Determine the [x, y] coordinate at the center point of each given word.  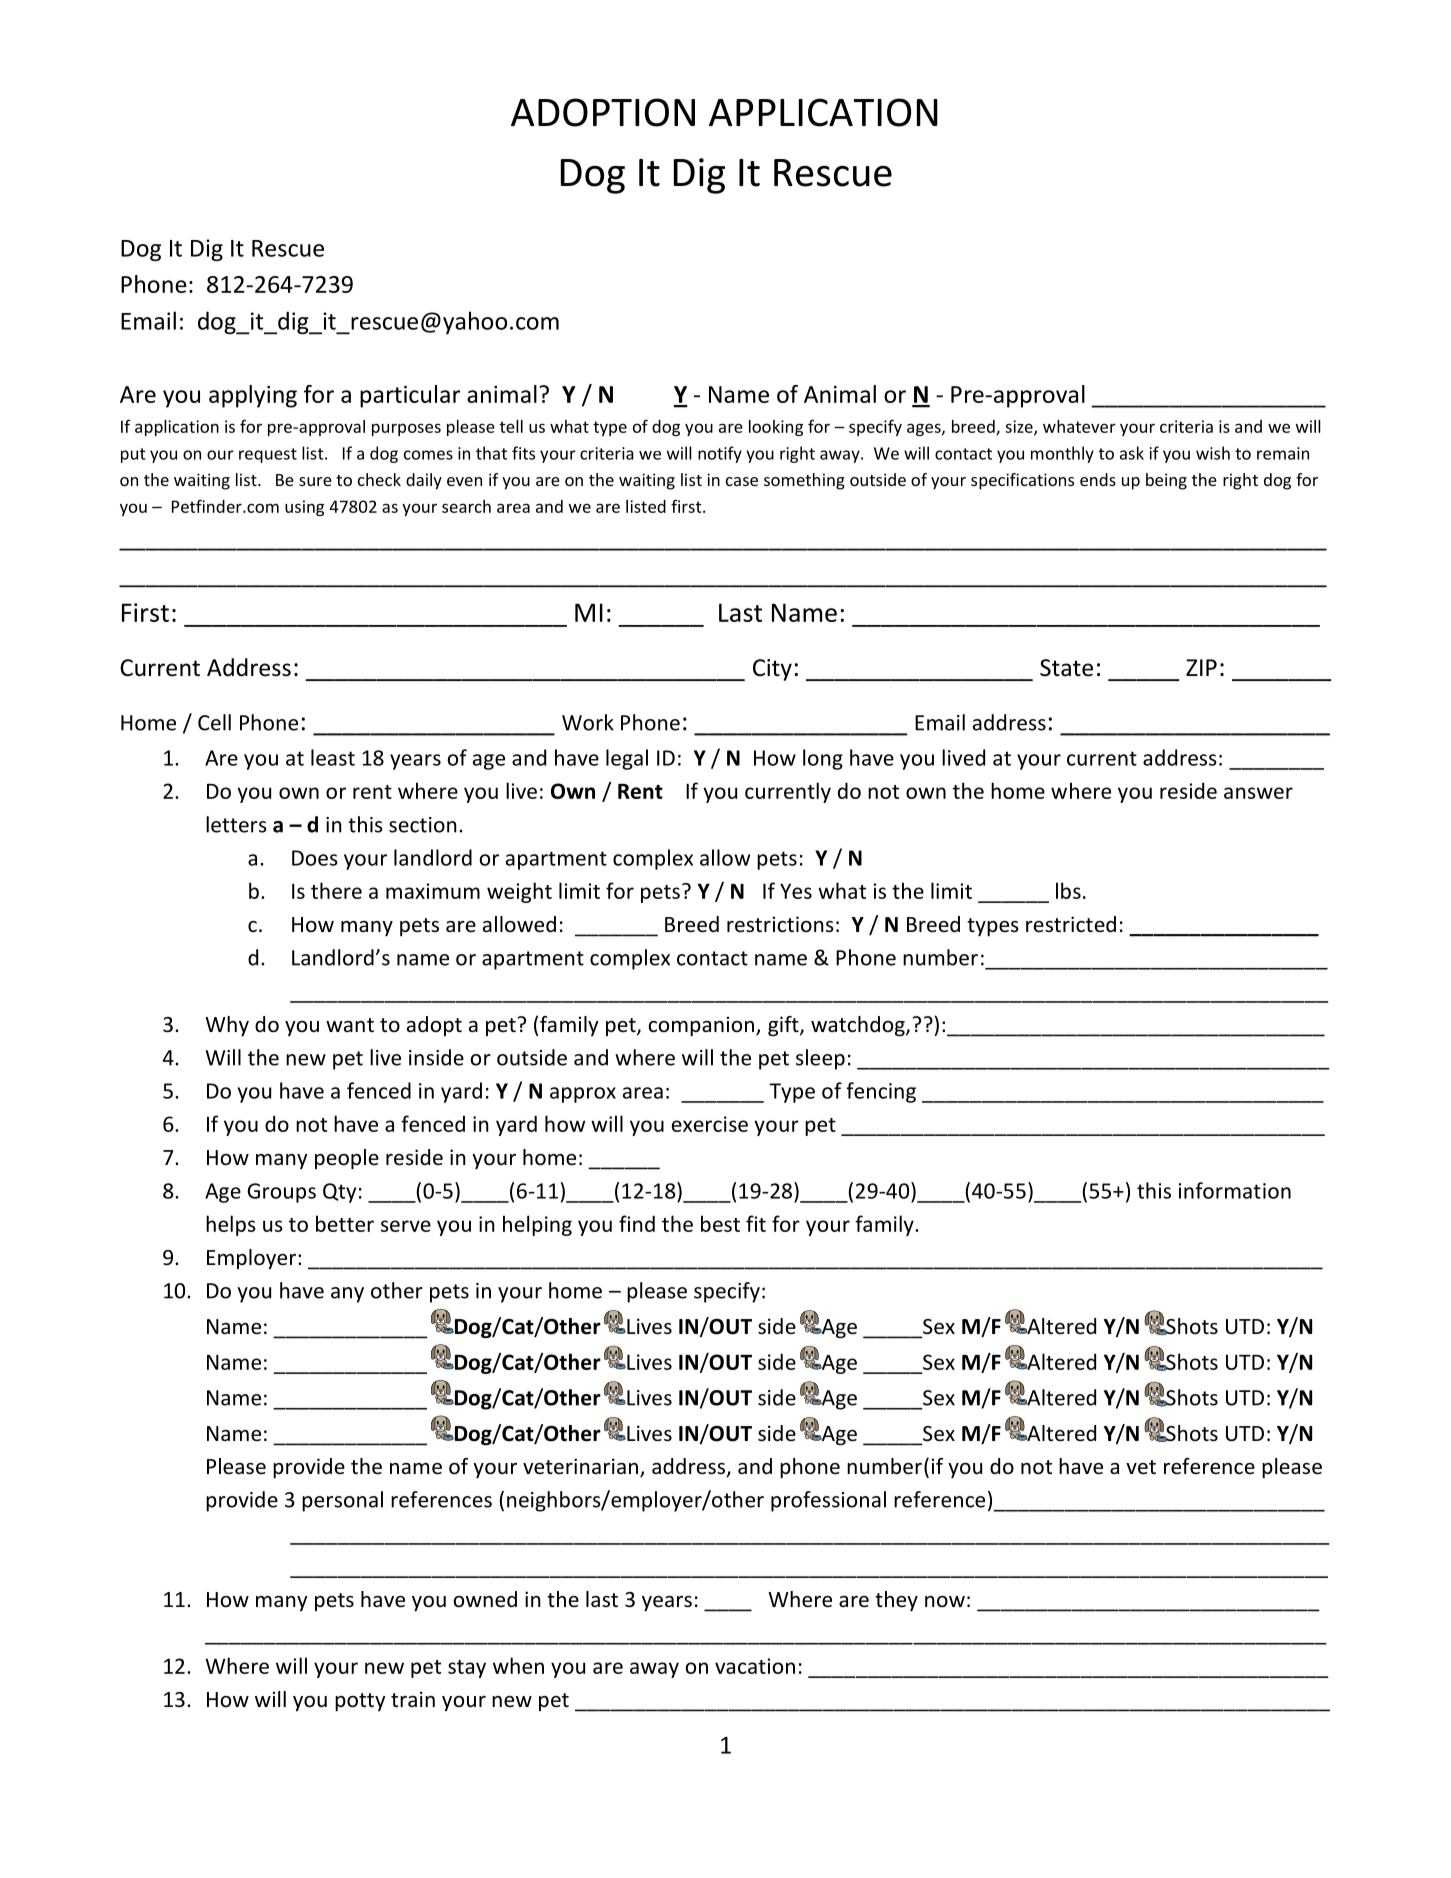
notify [720, 454]
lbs [1068, 890]
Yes [796, 891]
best [720, 1223]
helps [231, 1225]
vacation [755, 1666]
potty [360, 1702]
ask [1132, 453]
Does [315, 858]
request [268, 455]
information [1235, 1190]
